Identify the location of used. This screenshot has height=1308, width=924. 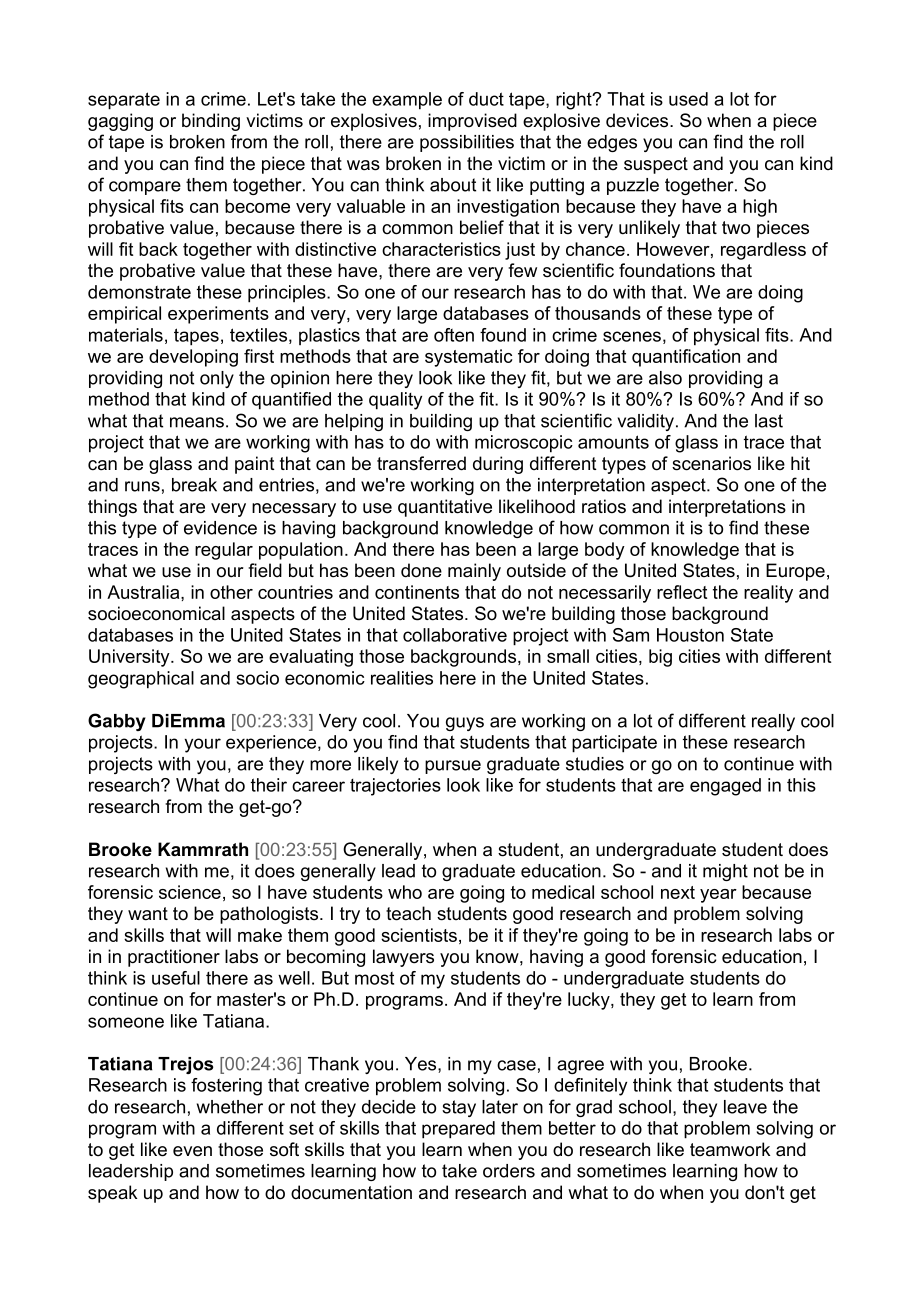
(688, 99).
